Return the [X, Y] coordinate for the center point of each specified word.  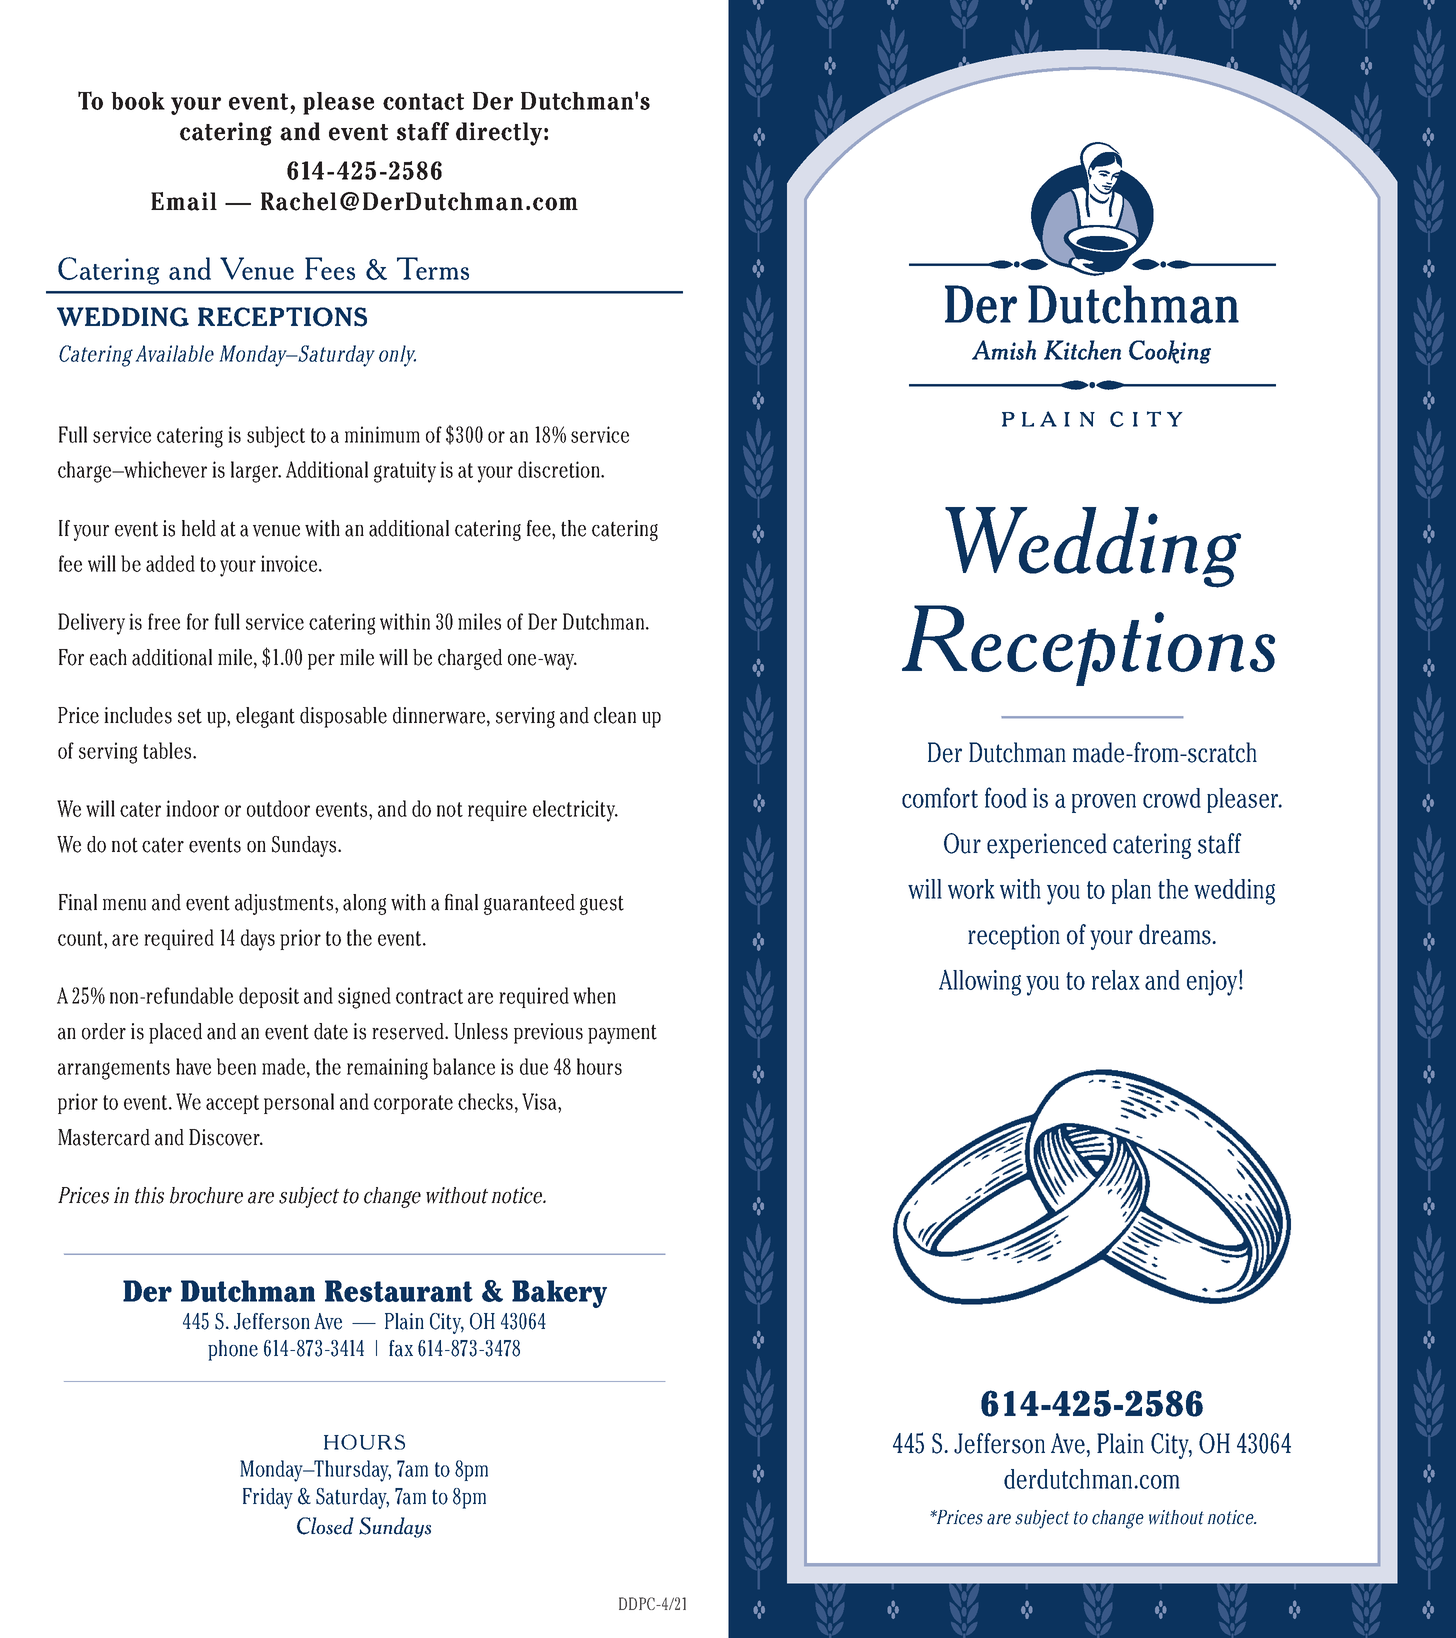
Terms [433, 268]
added [170, 563]
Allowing [980, 982]
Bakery [559, 1294]
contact [423, 101]
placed [175, 1033]
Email [184, 201]
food [1006, 797]
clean [615, 715]
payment [622, 1034]
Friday [268, 1498]
